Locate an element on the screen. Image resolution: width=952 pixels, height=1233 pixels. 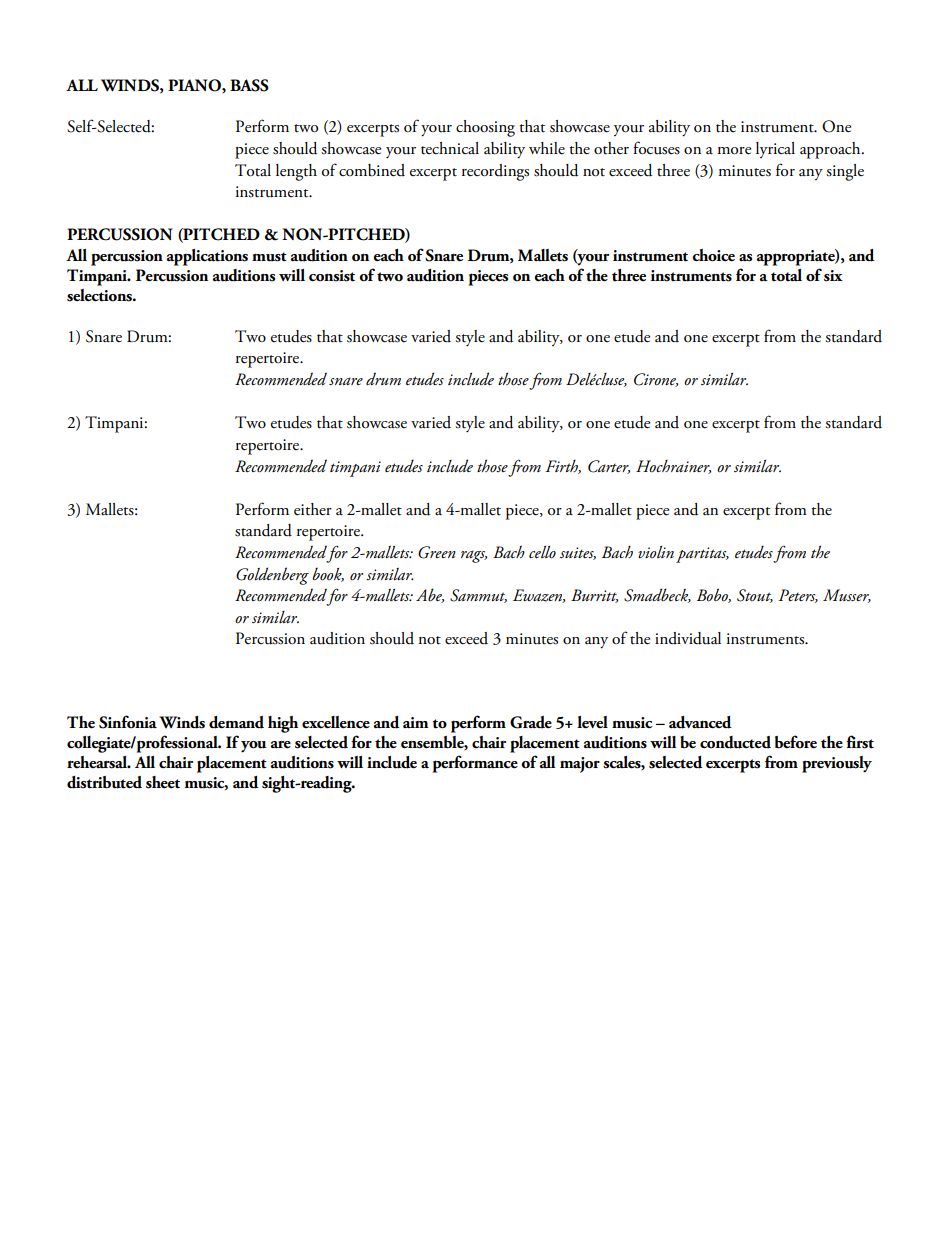
sheet is located at coordinates (163, 782).
